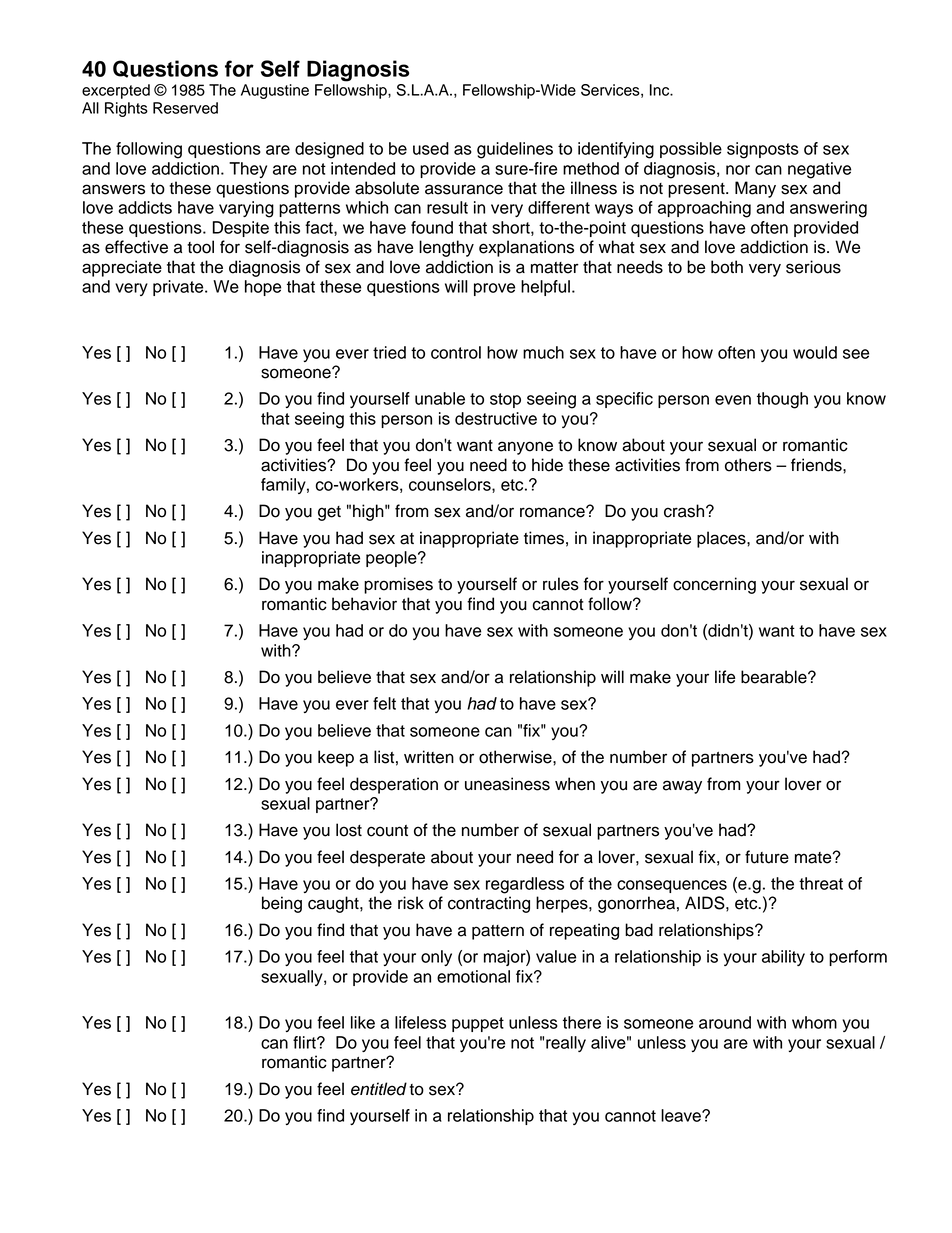  What do you see at coordinates (515, 150) in the screenshot?
I see `guidelines` at bounding box center [515, 150].
